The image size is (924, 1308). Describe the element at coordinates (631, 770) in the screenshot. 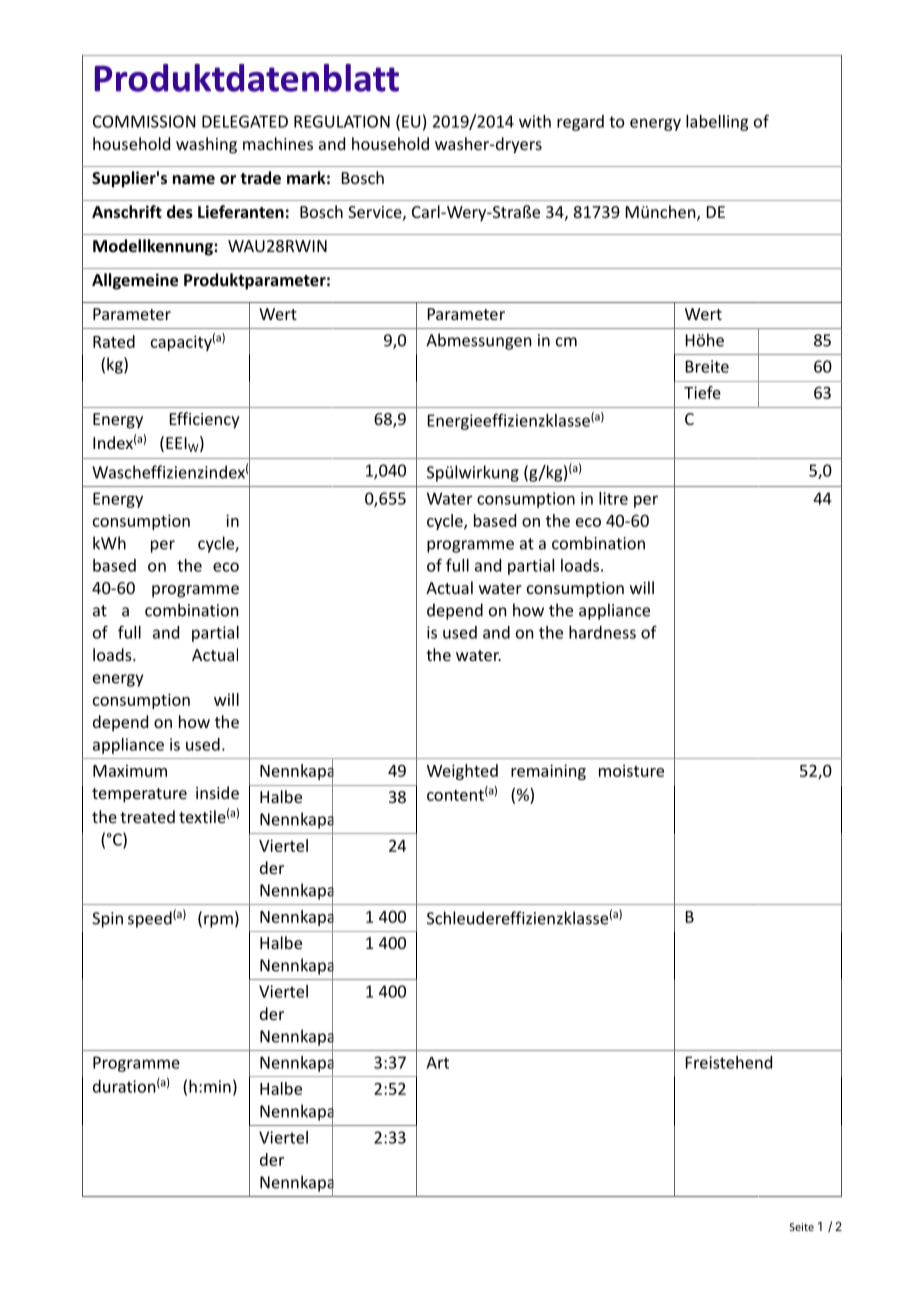

I see `moisture` at that location.
